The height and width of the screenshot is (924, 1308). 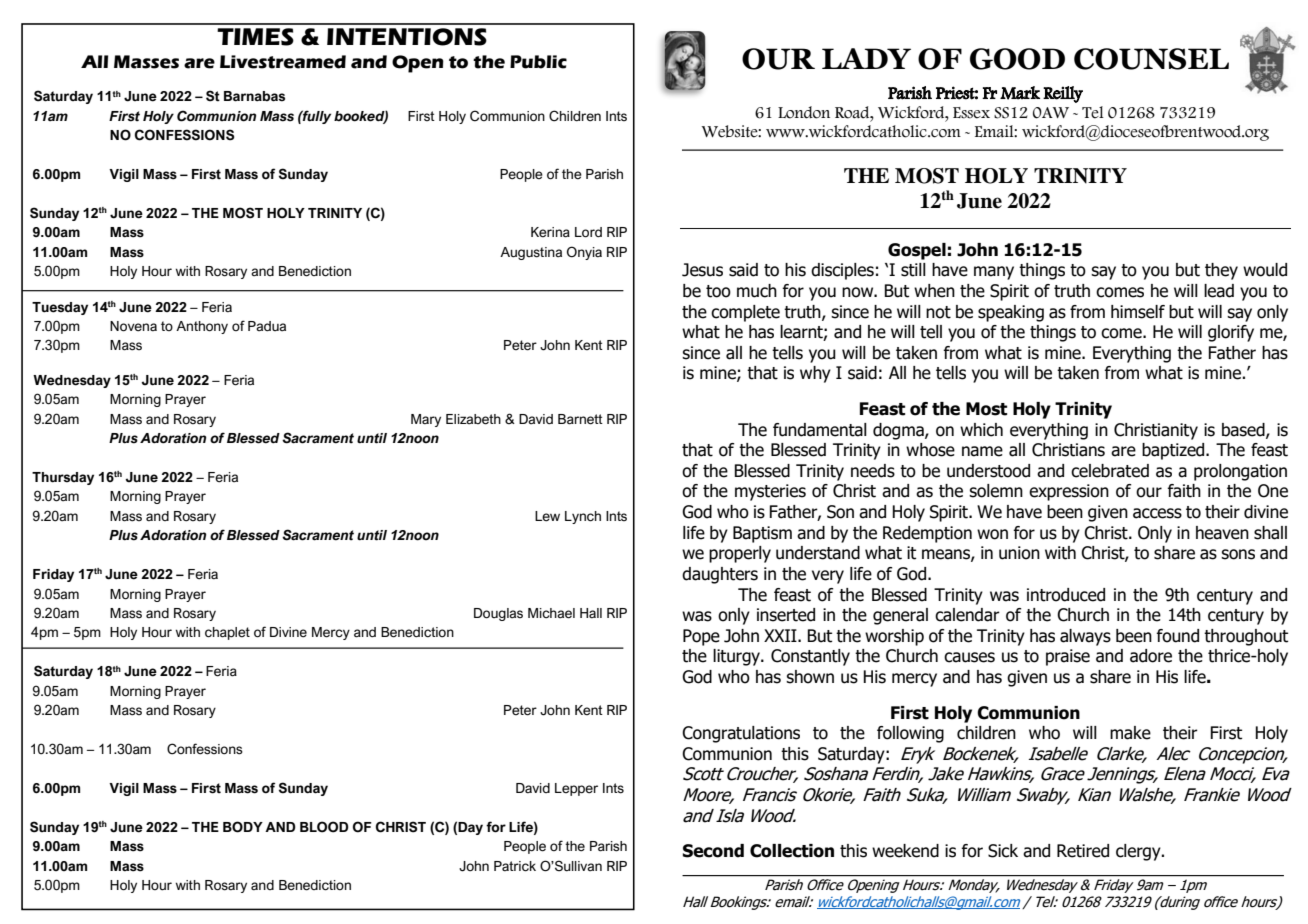 I want to click on Thursday, so click(x=63, y=478).
